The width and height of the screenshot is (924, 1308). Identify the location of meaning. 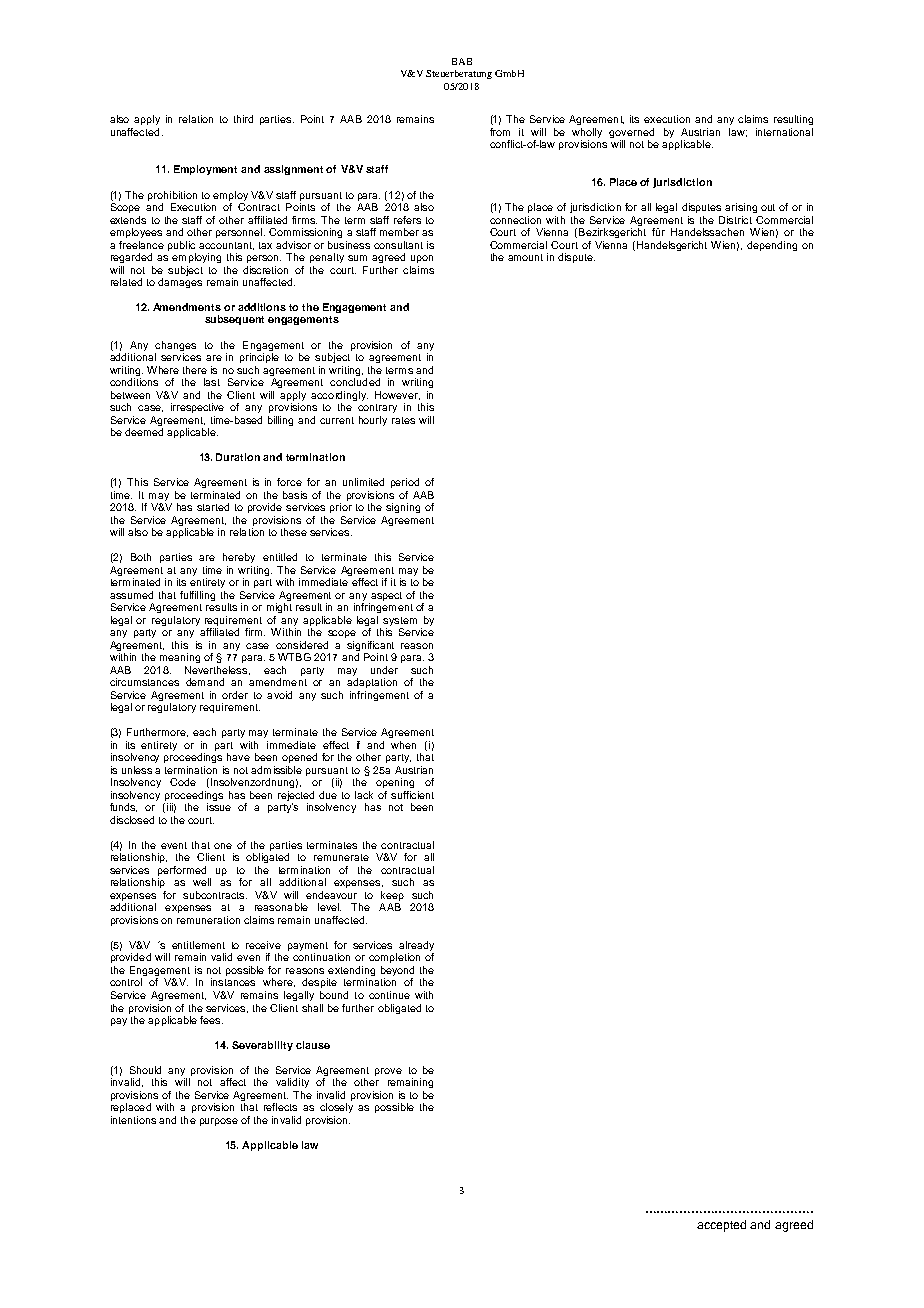
(180, 658).
